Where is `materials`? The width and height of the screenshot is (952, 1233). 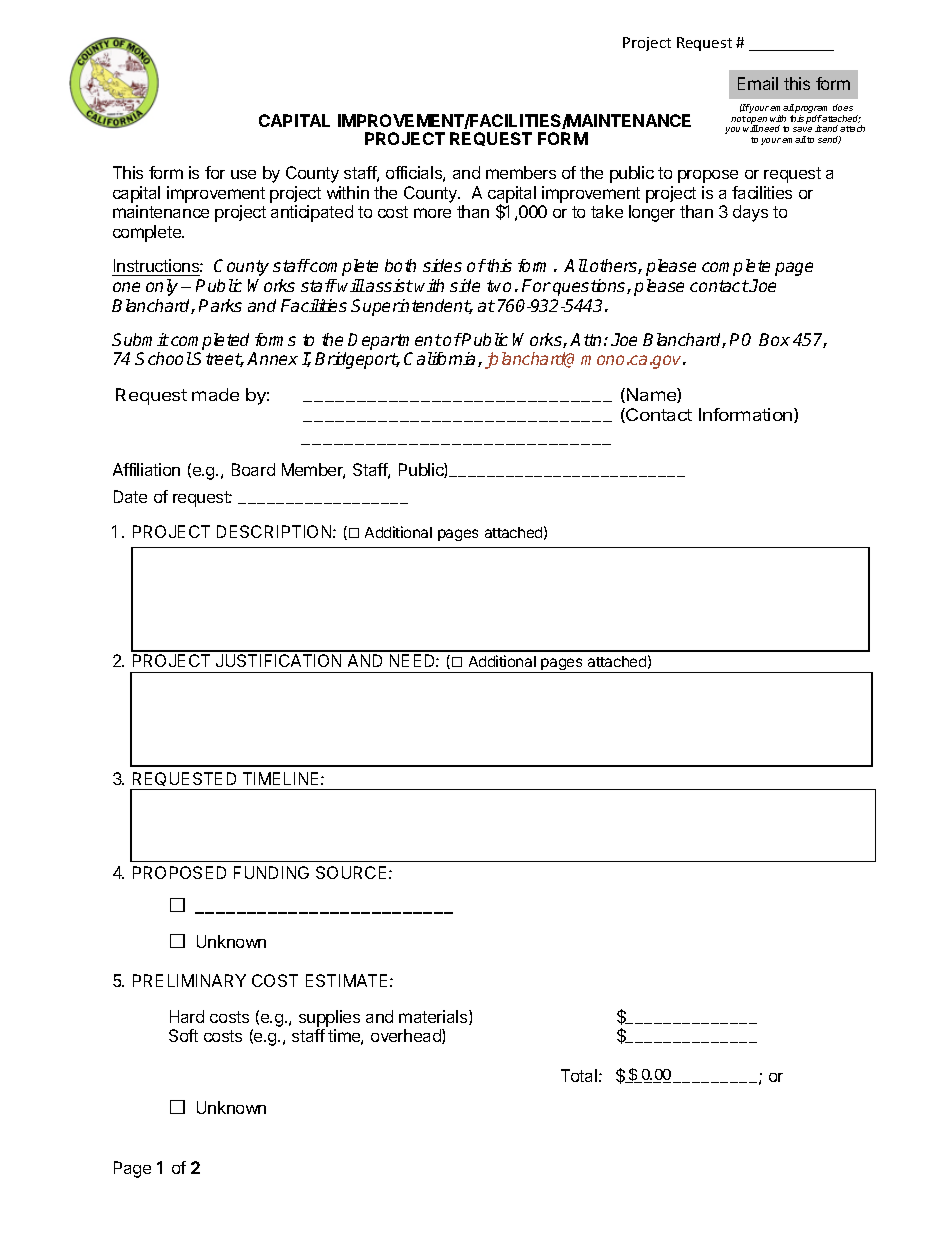 materials is located at coordinates (434, 1017).
